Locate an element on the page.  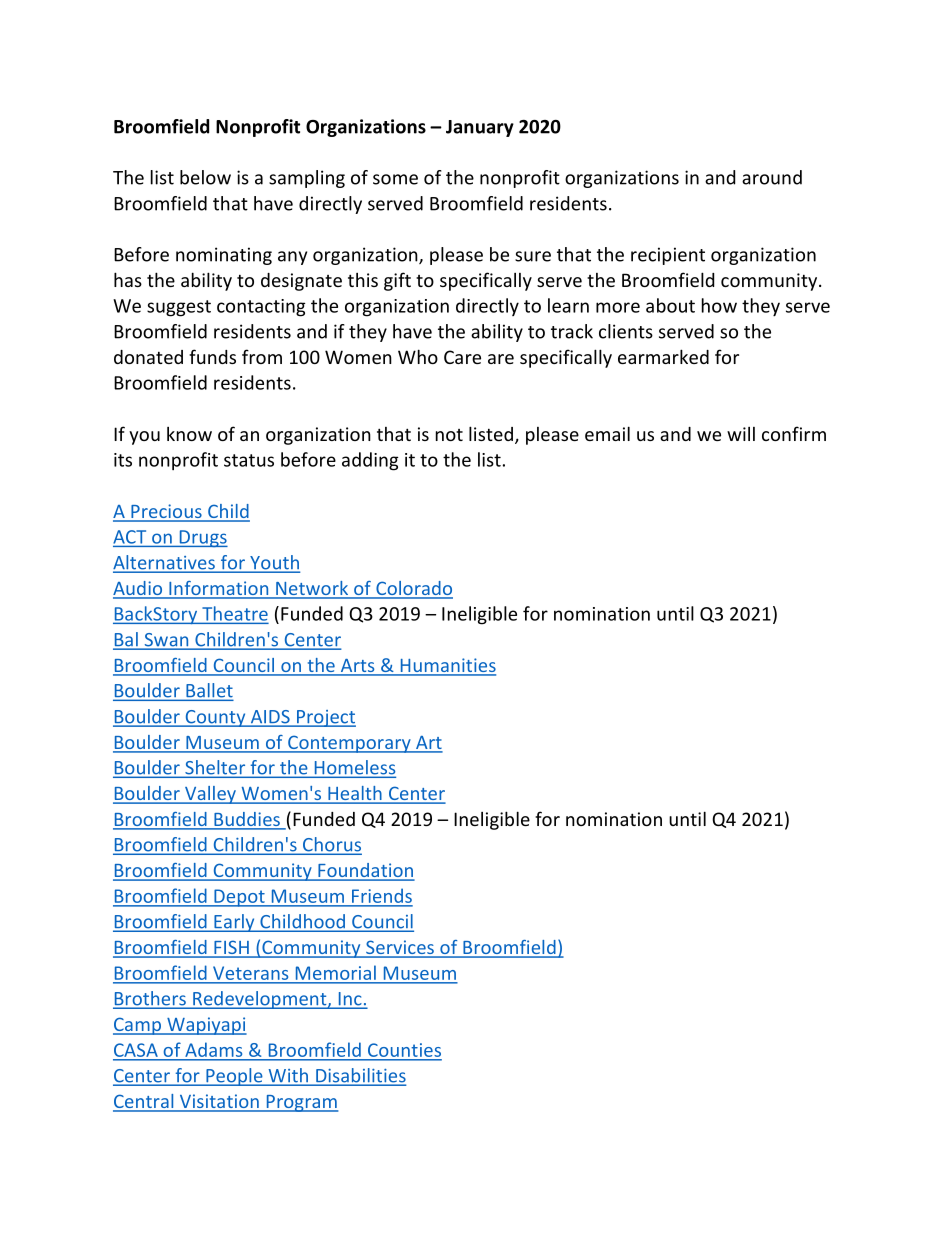
Arts is located at coordinates (357, 667).
